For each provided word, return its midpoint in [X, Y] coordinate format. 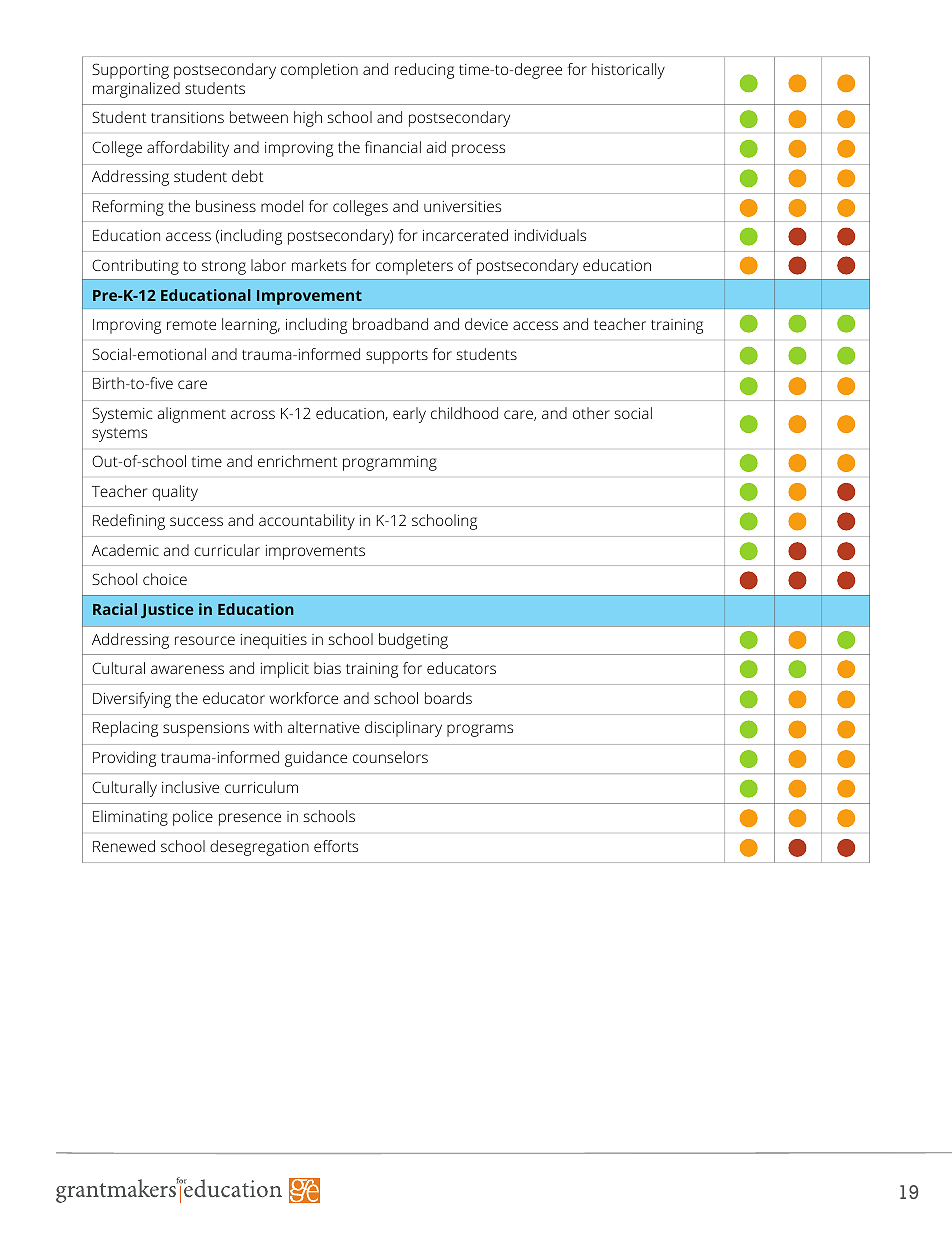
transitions [187, 117]
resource [205, 640]
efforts [336, 846]
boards [448, 698]
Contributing [135, 267]
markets [319, 265]
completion [319, 71]
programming [390, 463]
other [591, 413]
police [193, 818]
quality [175, 493]
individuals [550, 235]
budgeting [413, 641]
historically [628, 71]
